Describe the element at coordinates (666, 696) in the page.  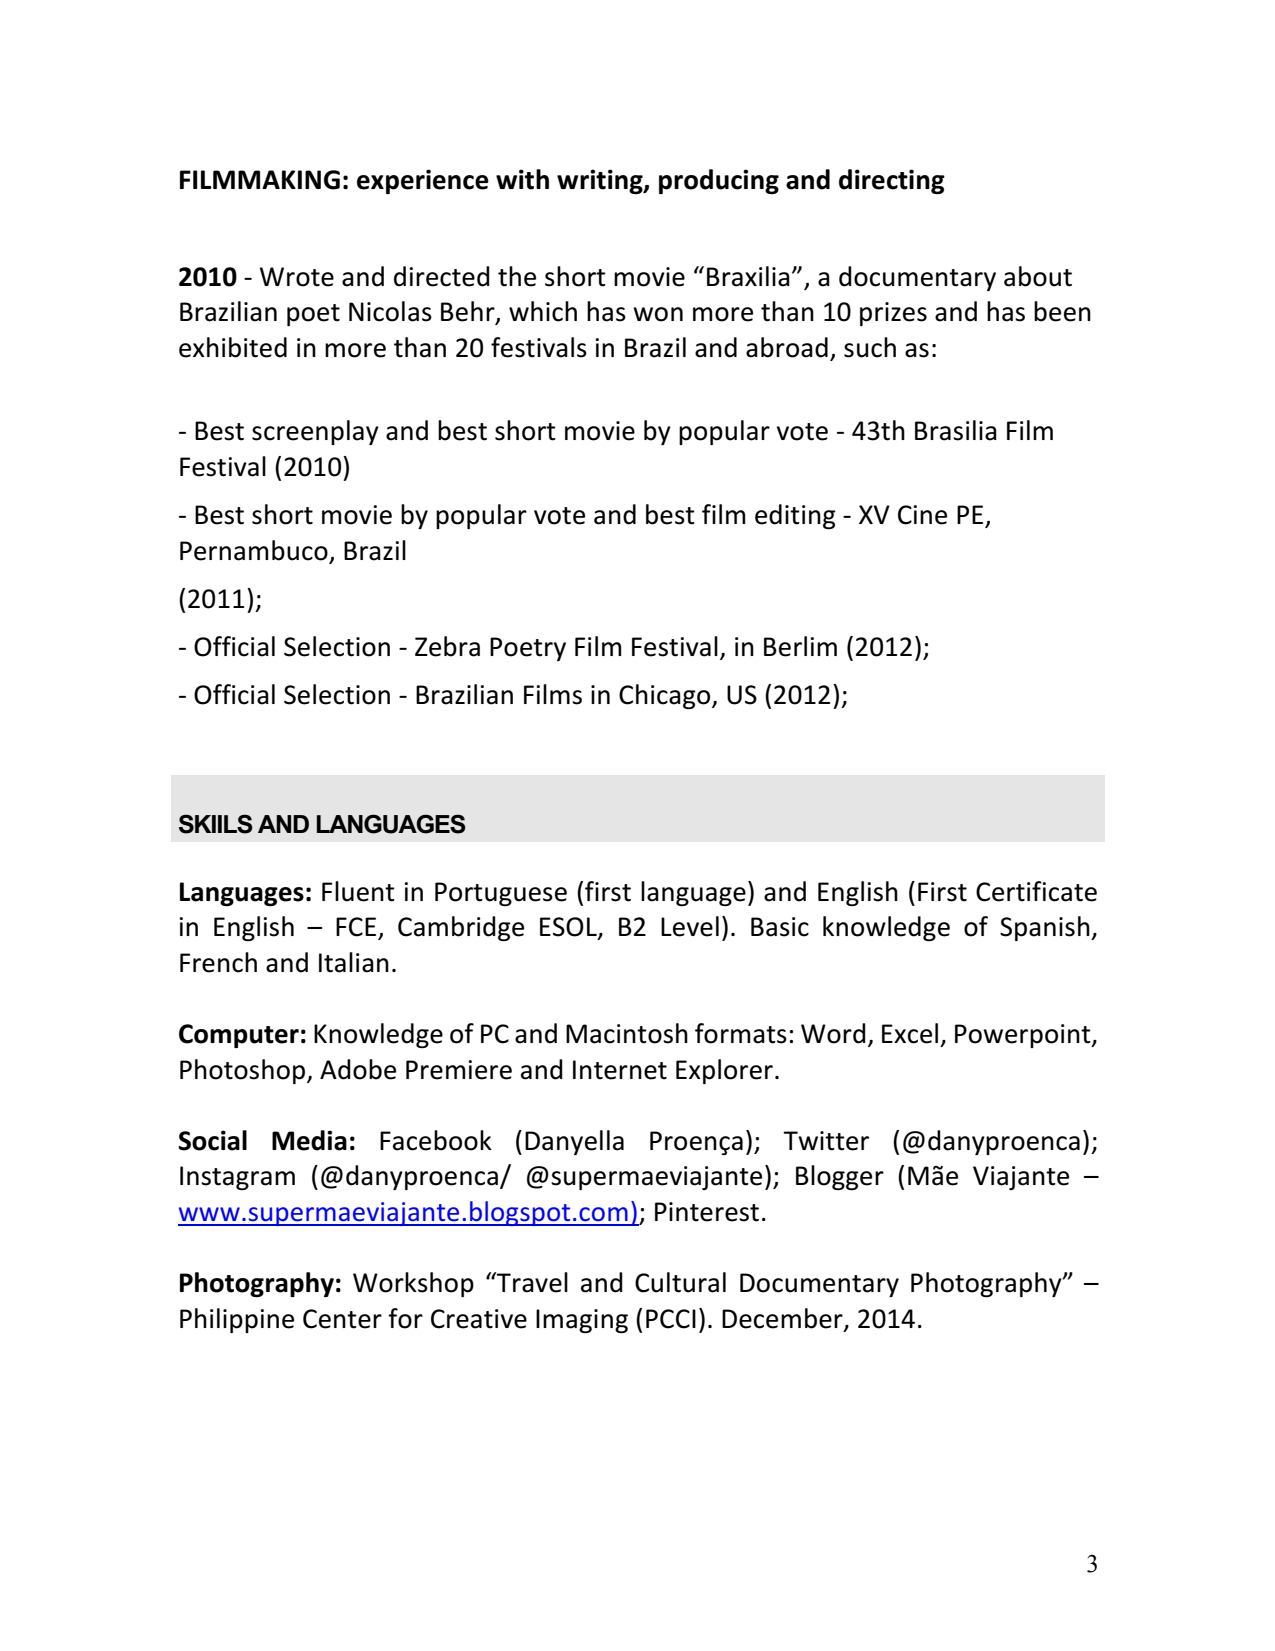
I see `Chicago` at that location.
